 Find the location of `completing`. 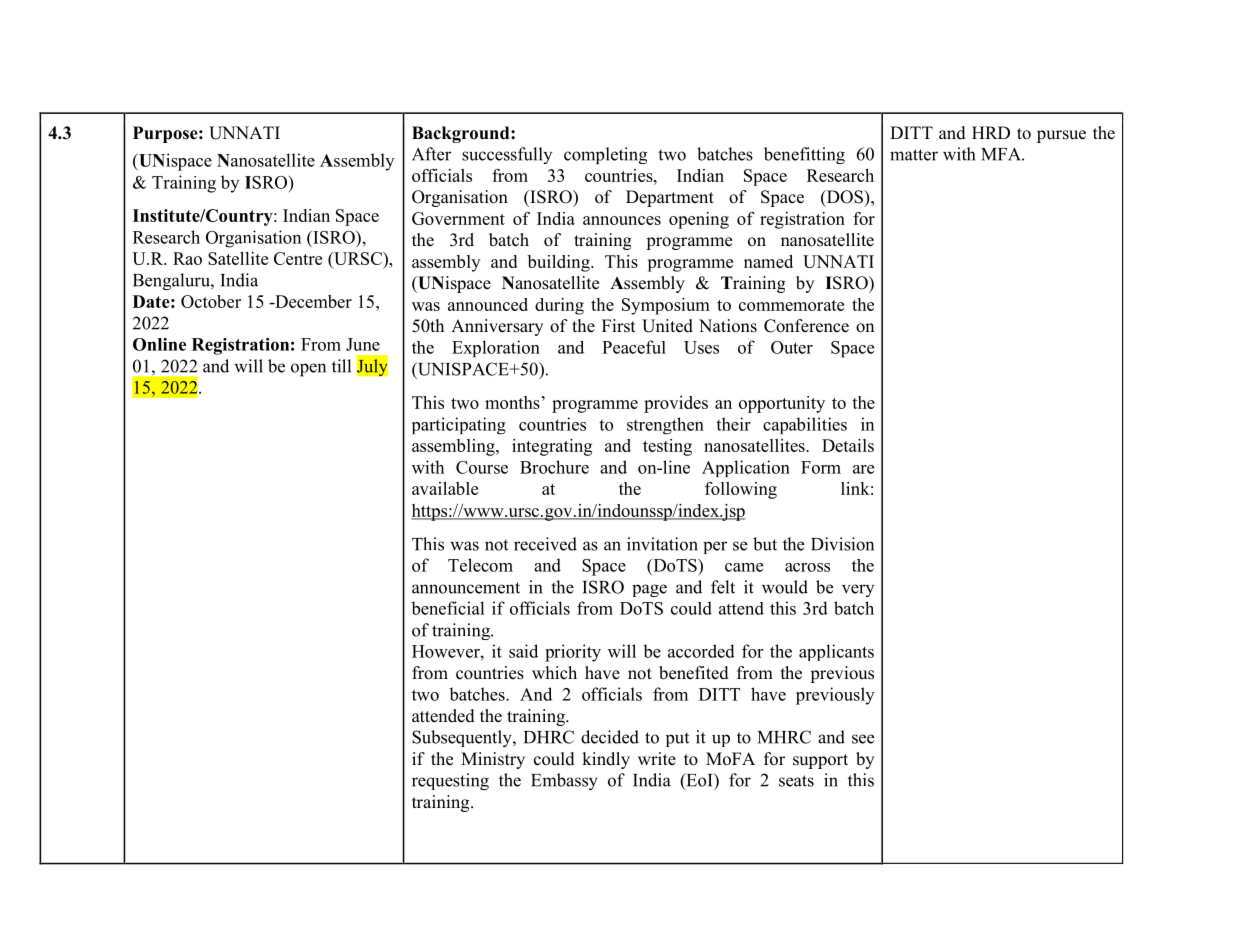

completing is located at coordinates (605, 155).
